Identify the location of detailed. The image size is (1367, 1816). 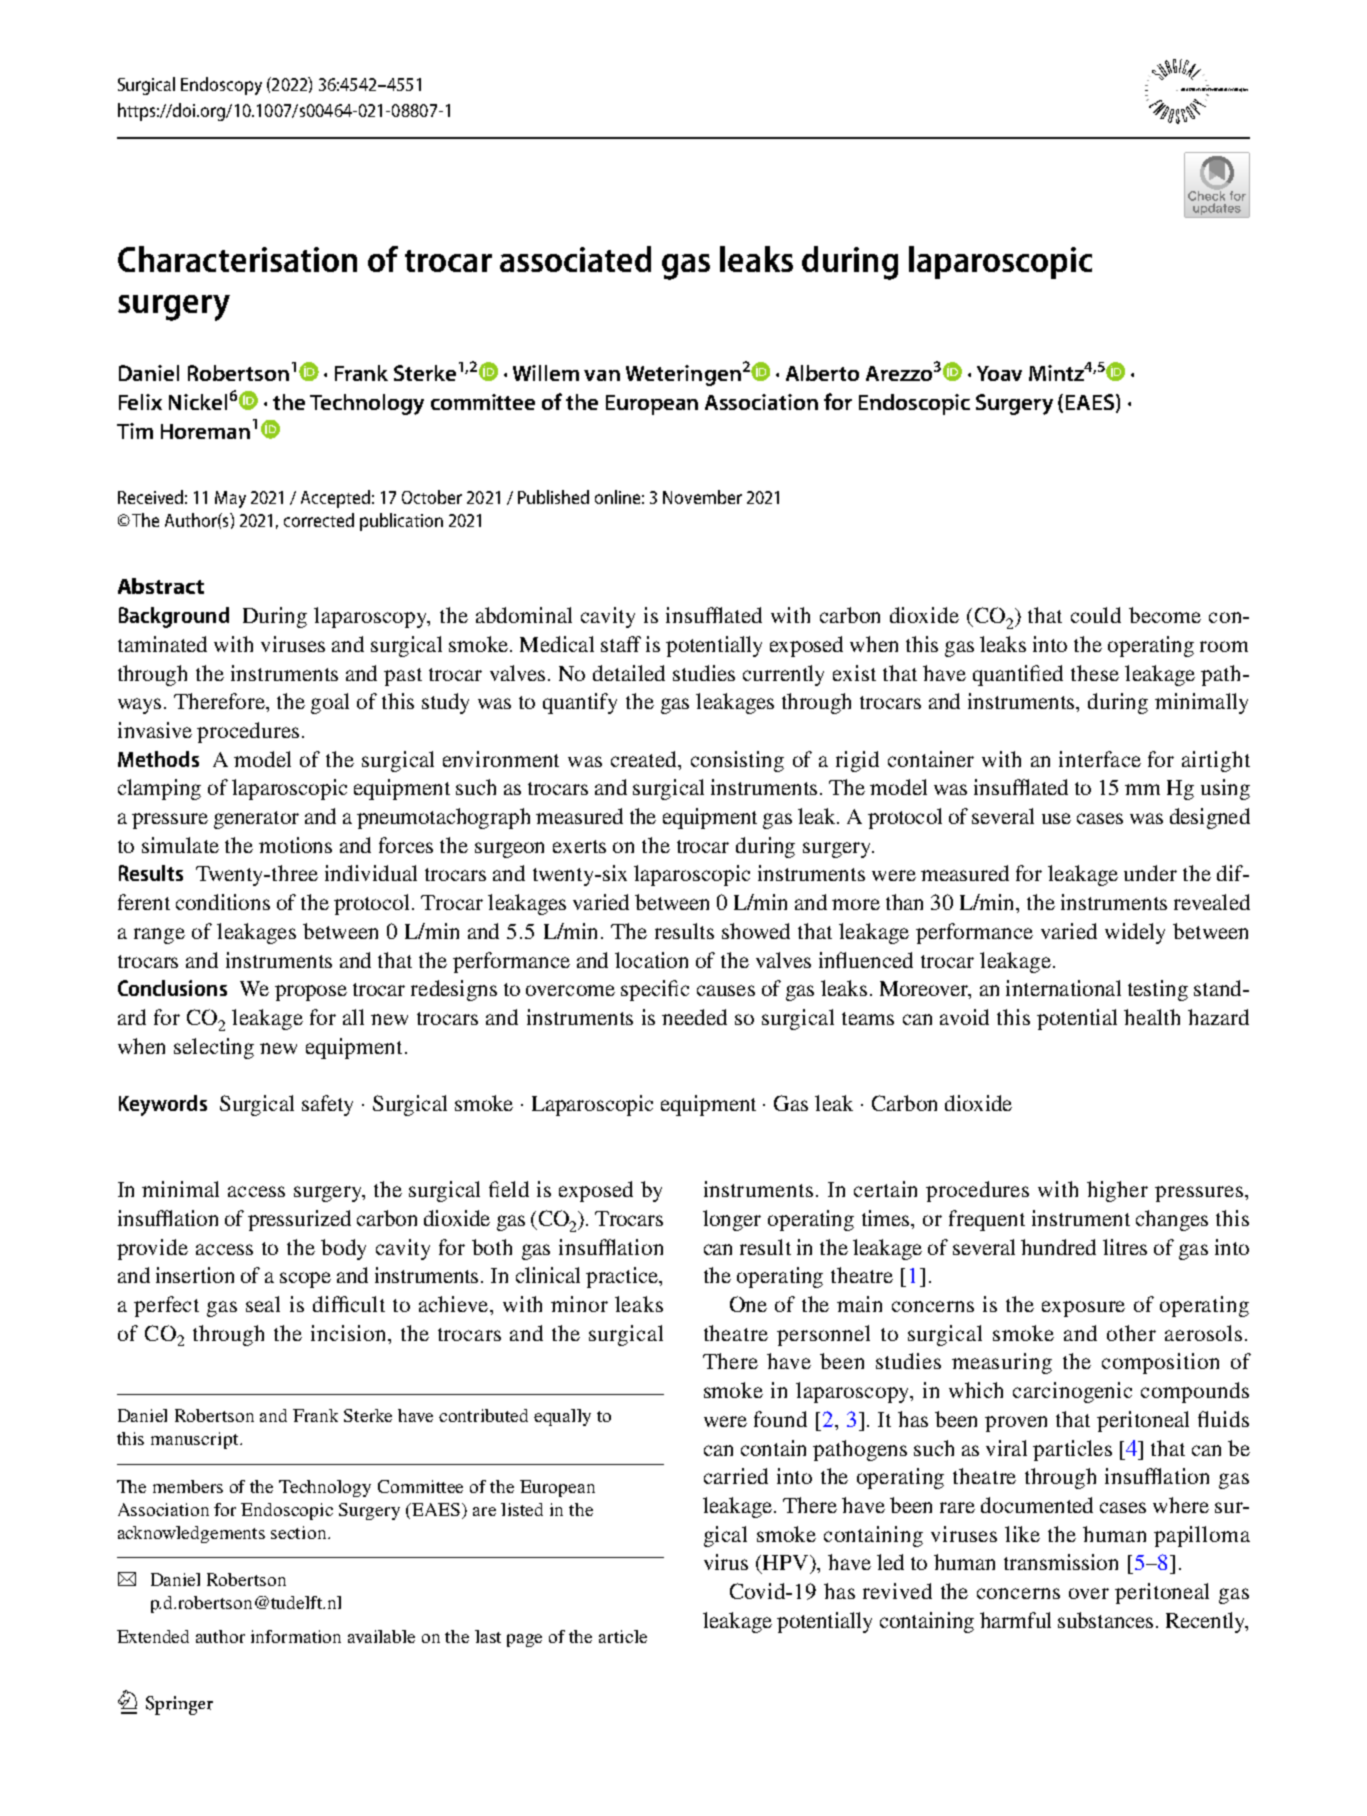
(629, 673).
